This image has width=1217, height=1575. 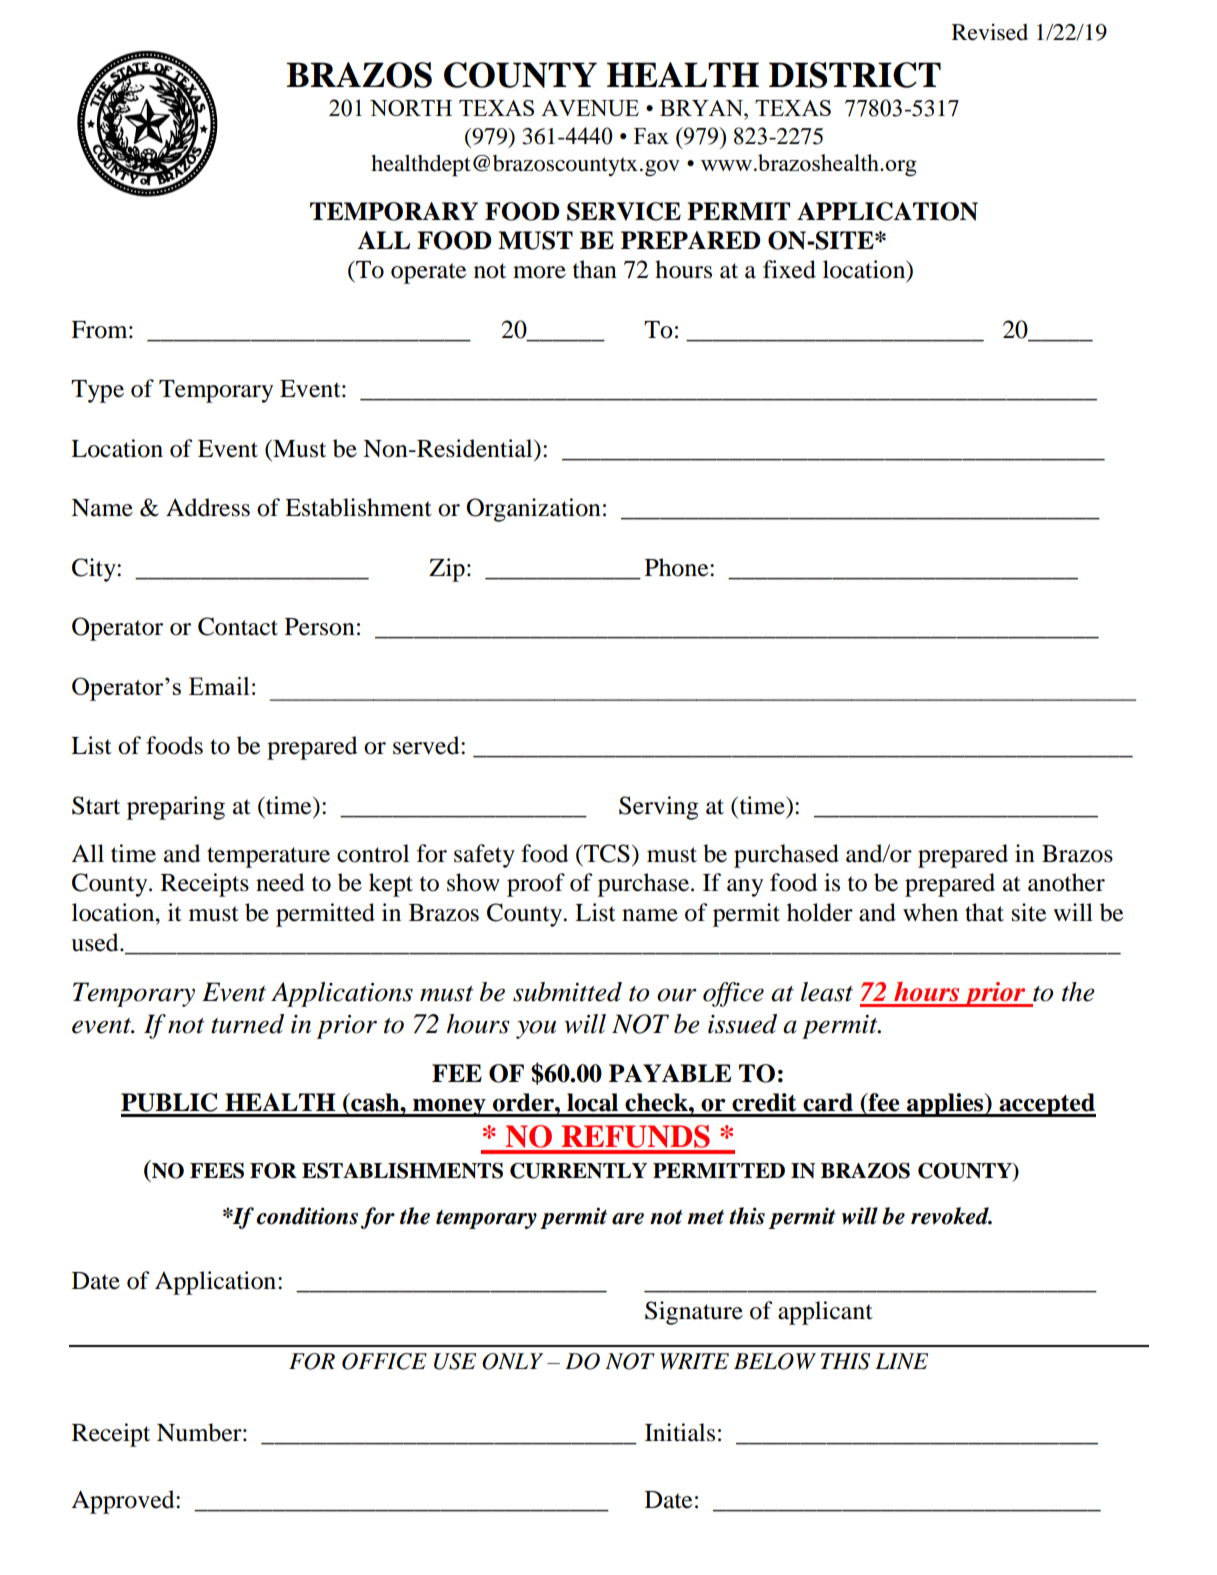 I want to click on than, so click(x=595, y=269).
